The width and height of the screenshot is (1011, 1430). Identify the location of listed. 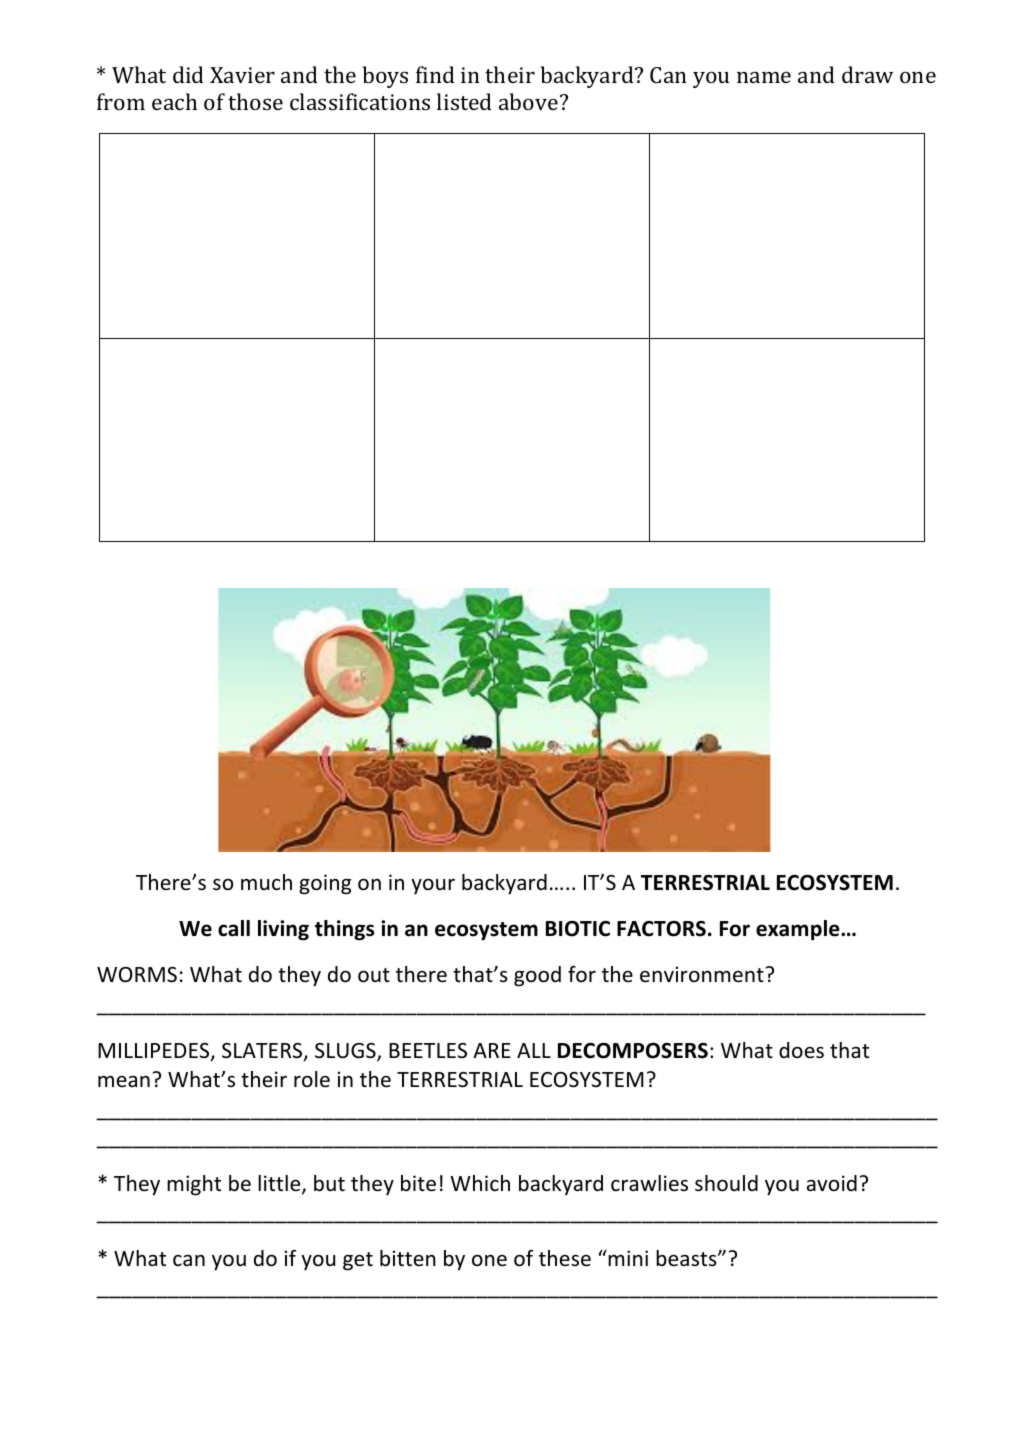
(464, 101).
